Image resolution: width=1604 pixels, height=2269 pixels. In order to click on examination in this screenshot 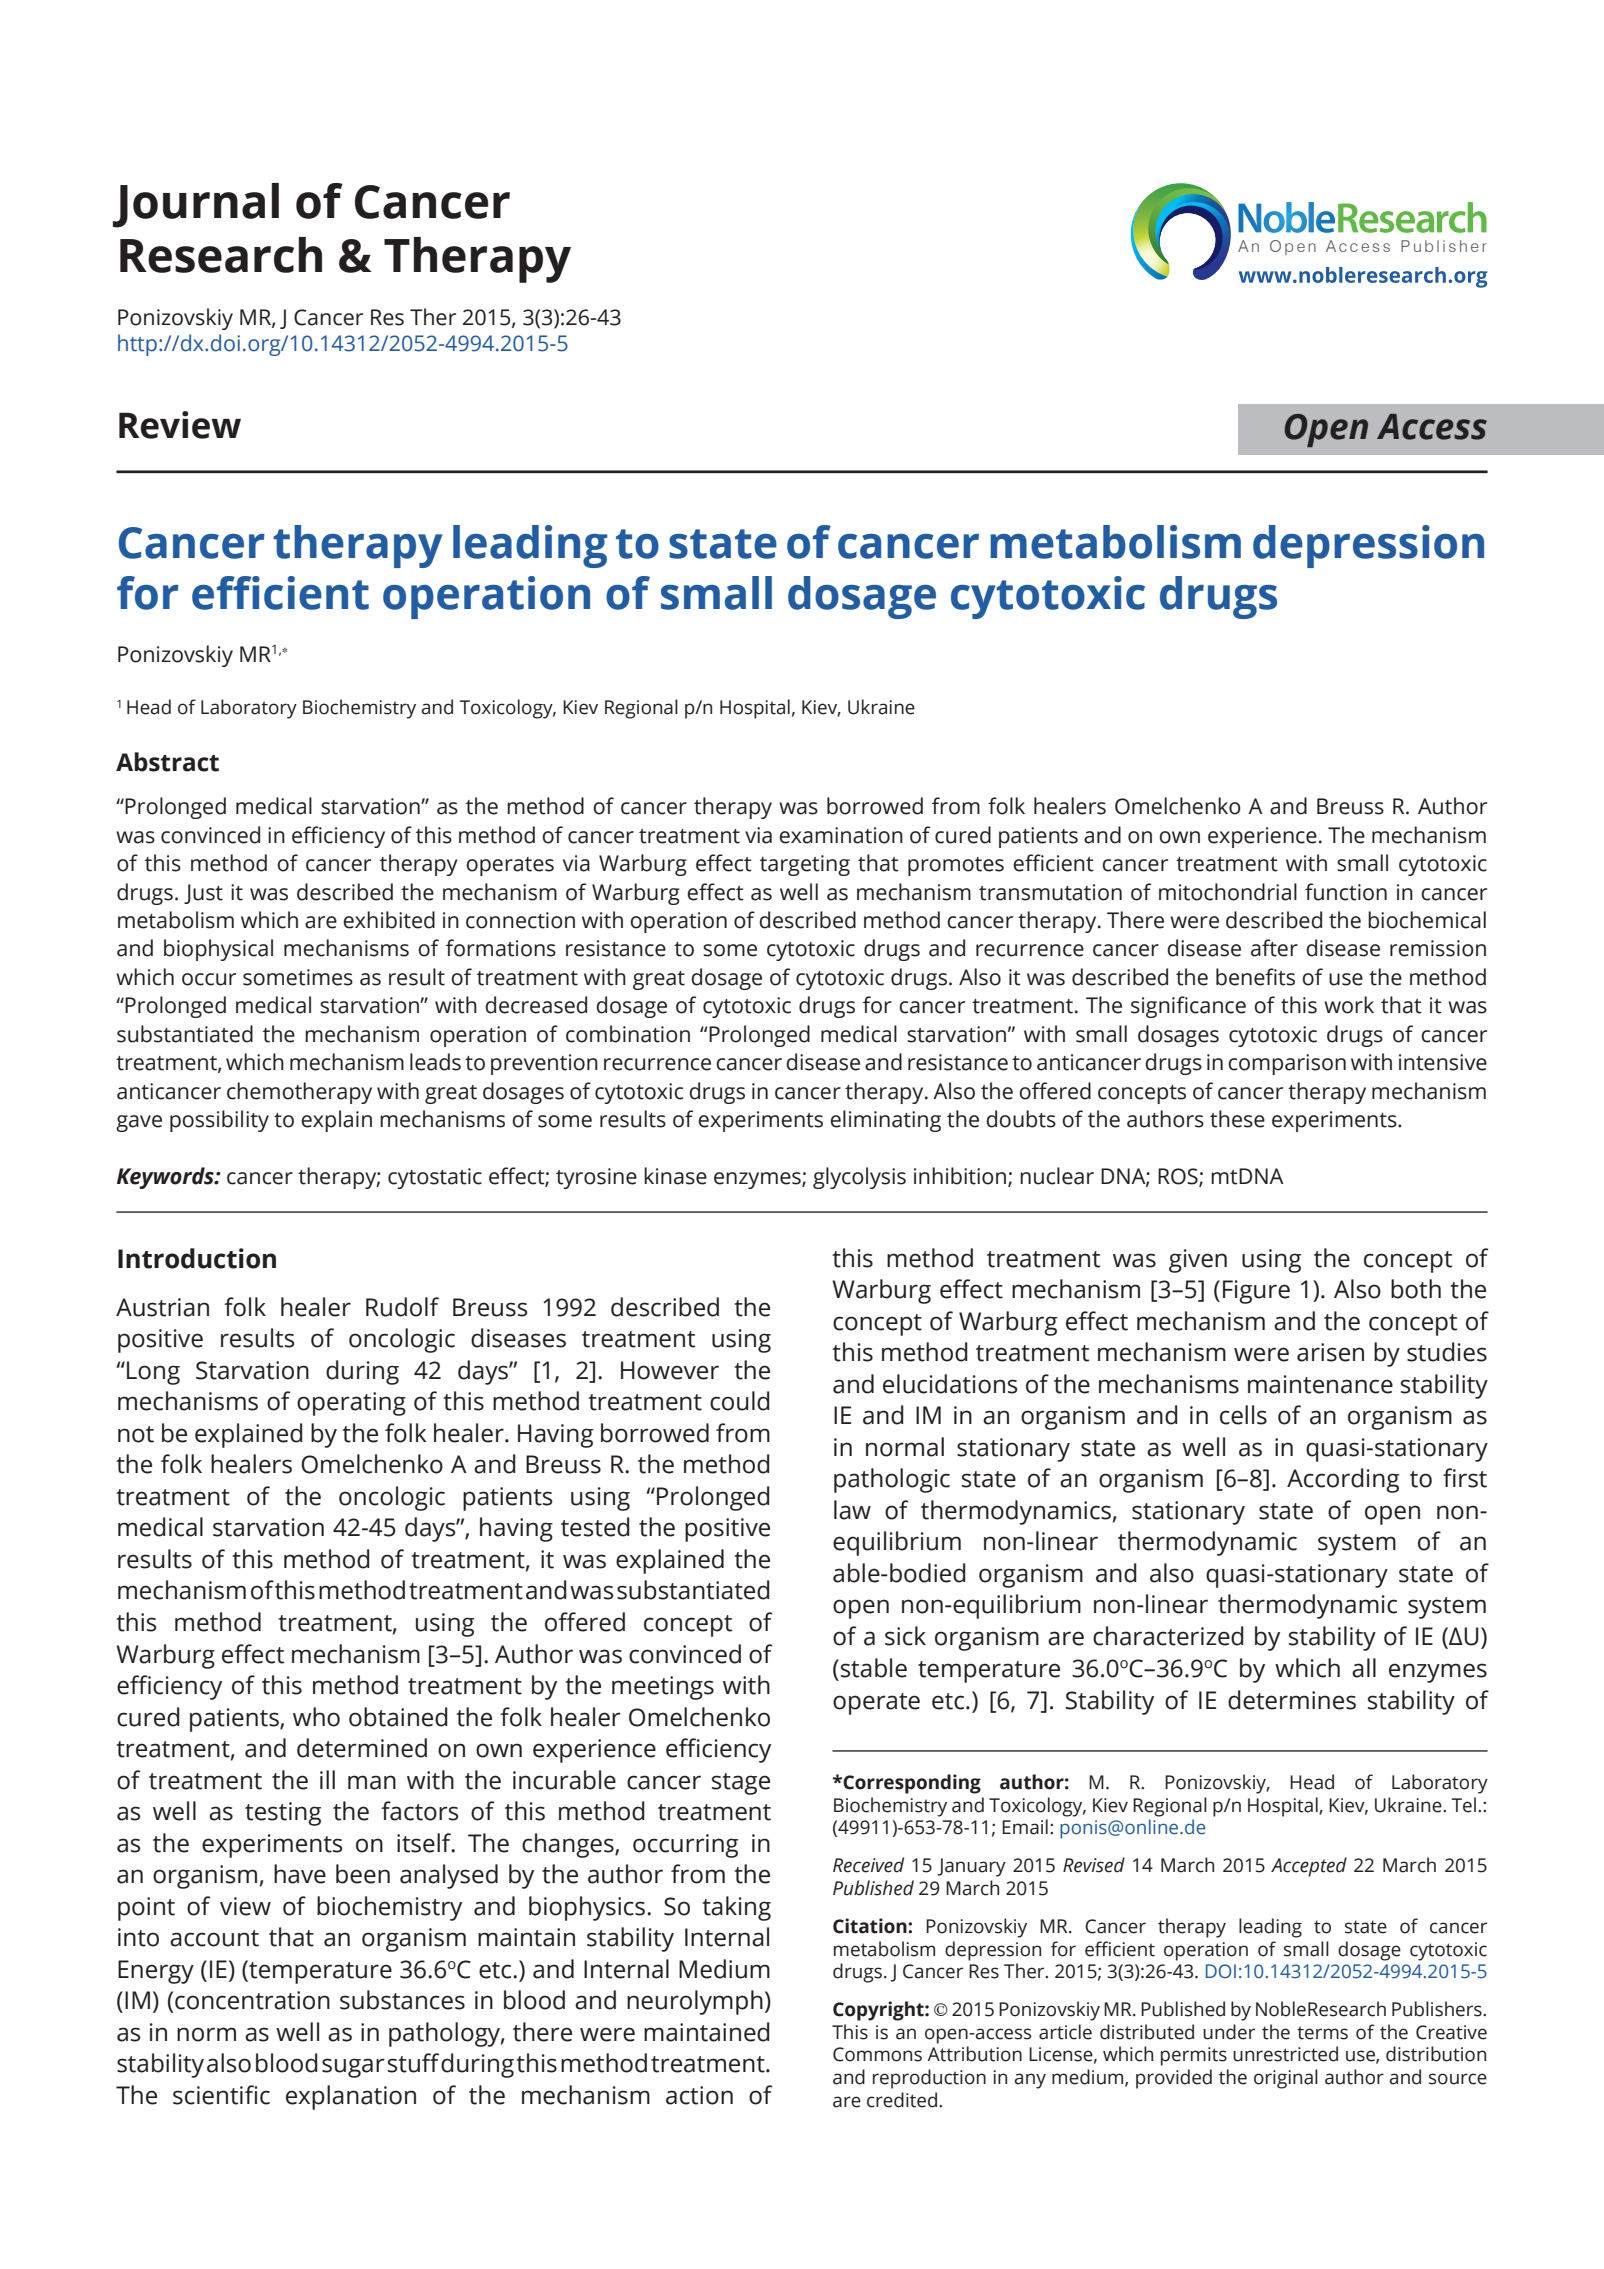, I will do `click(841, 835)`.
